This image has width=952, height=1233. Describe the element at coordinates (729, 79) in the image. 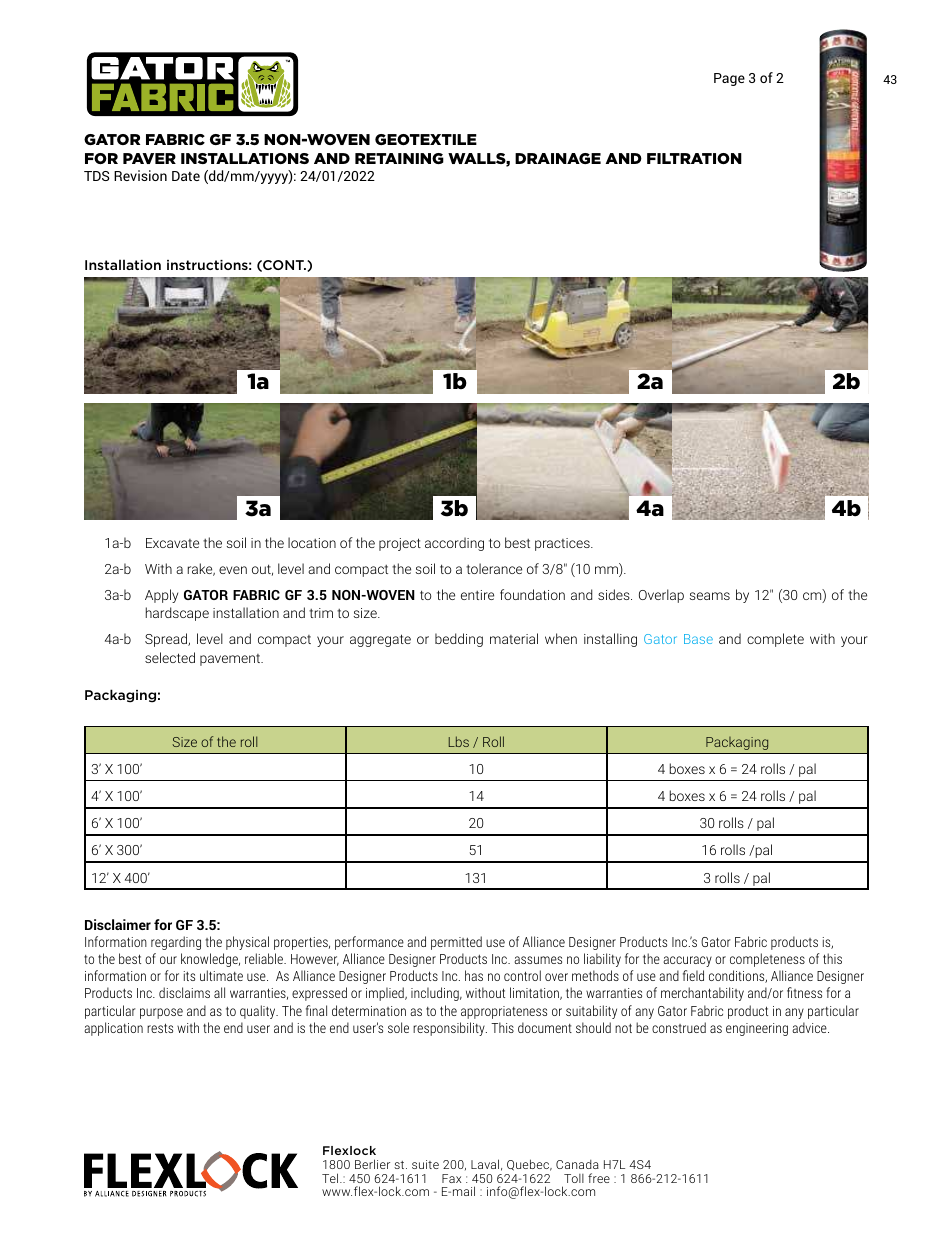

I see `Page` at that location.
